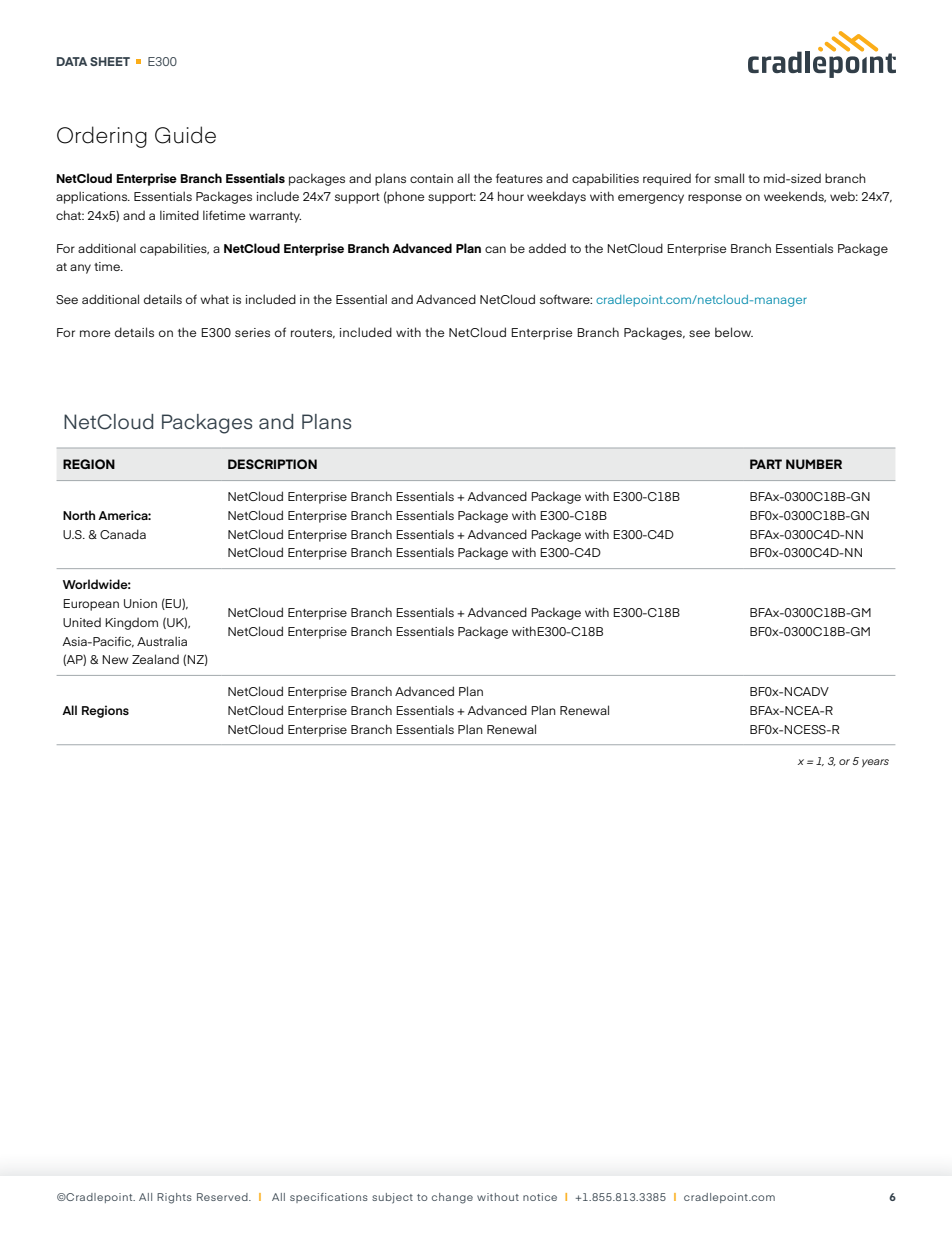 The width and height of the screenshot is (952, 1233). Describe the element at coordinates (540, 1197) in the screenshot. I see `notice` at that location.
